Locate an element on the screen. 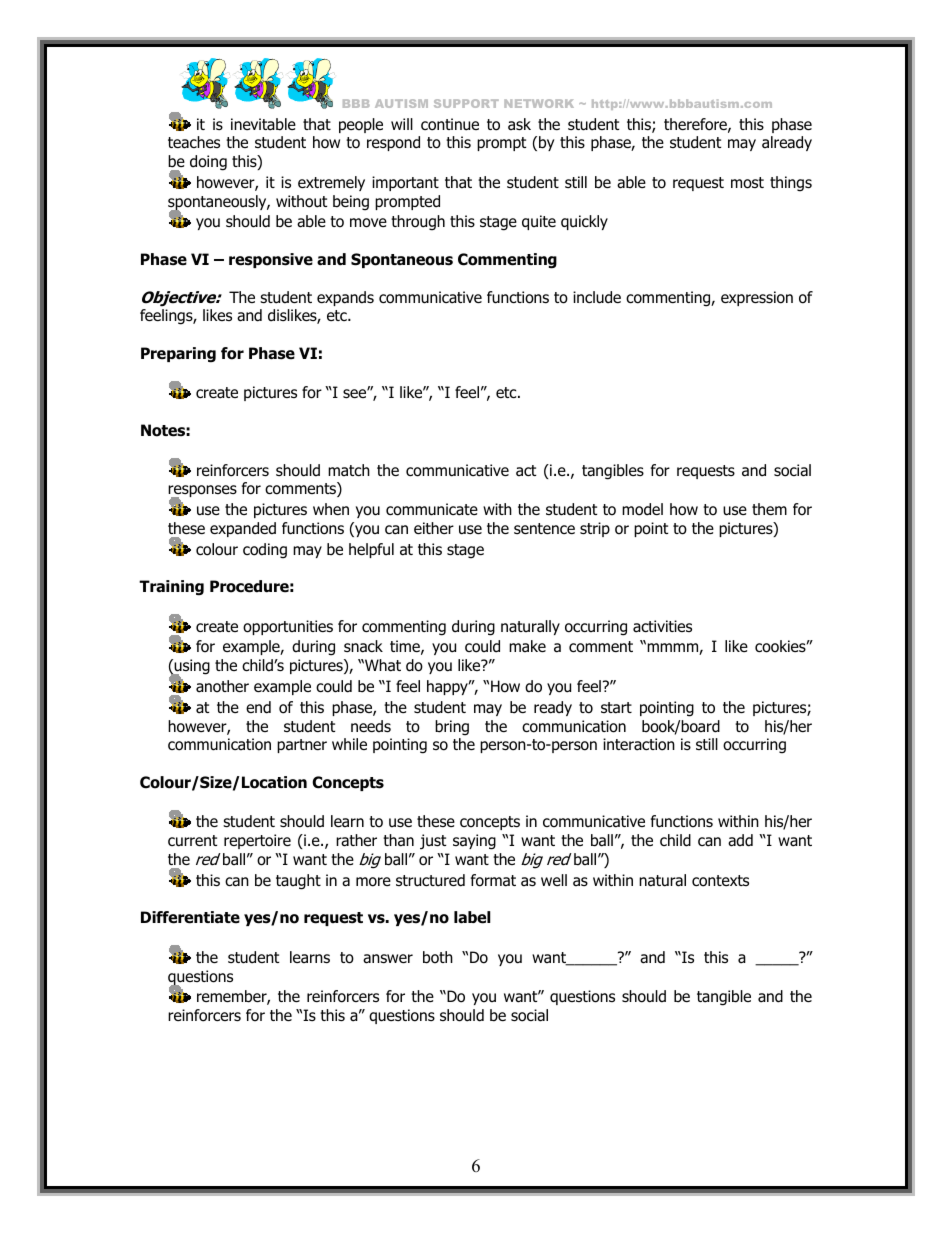 This screenshot has width=952, height=1233. expanded is located at coordinates (243, 529).
